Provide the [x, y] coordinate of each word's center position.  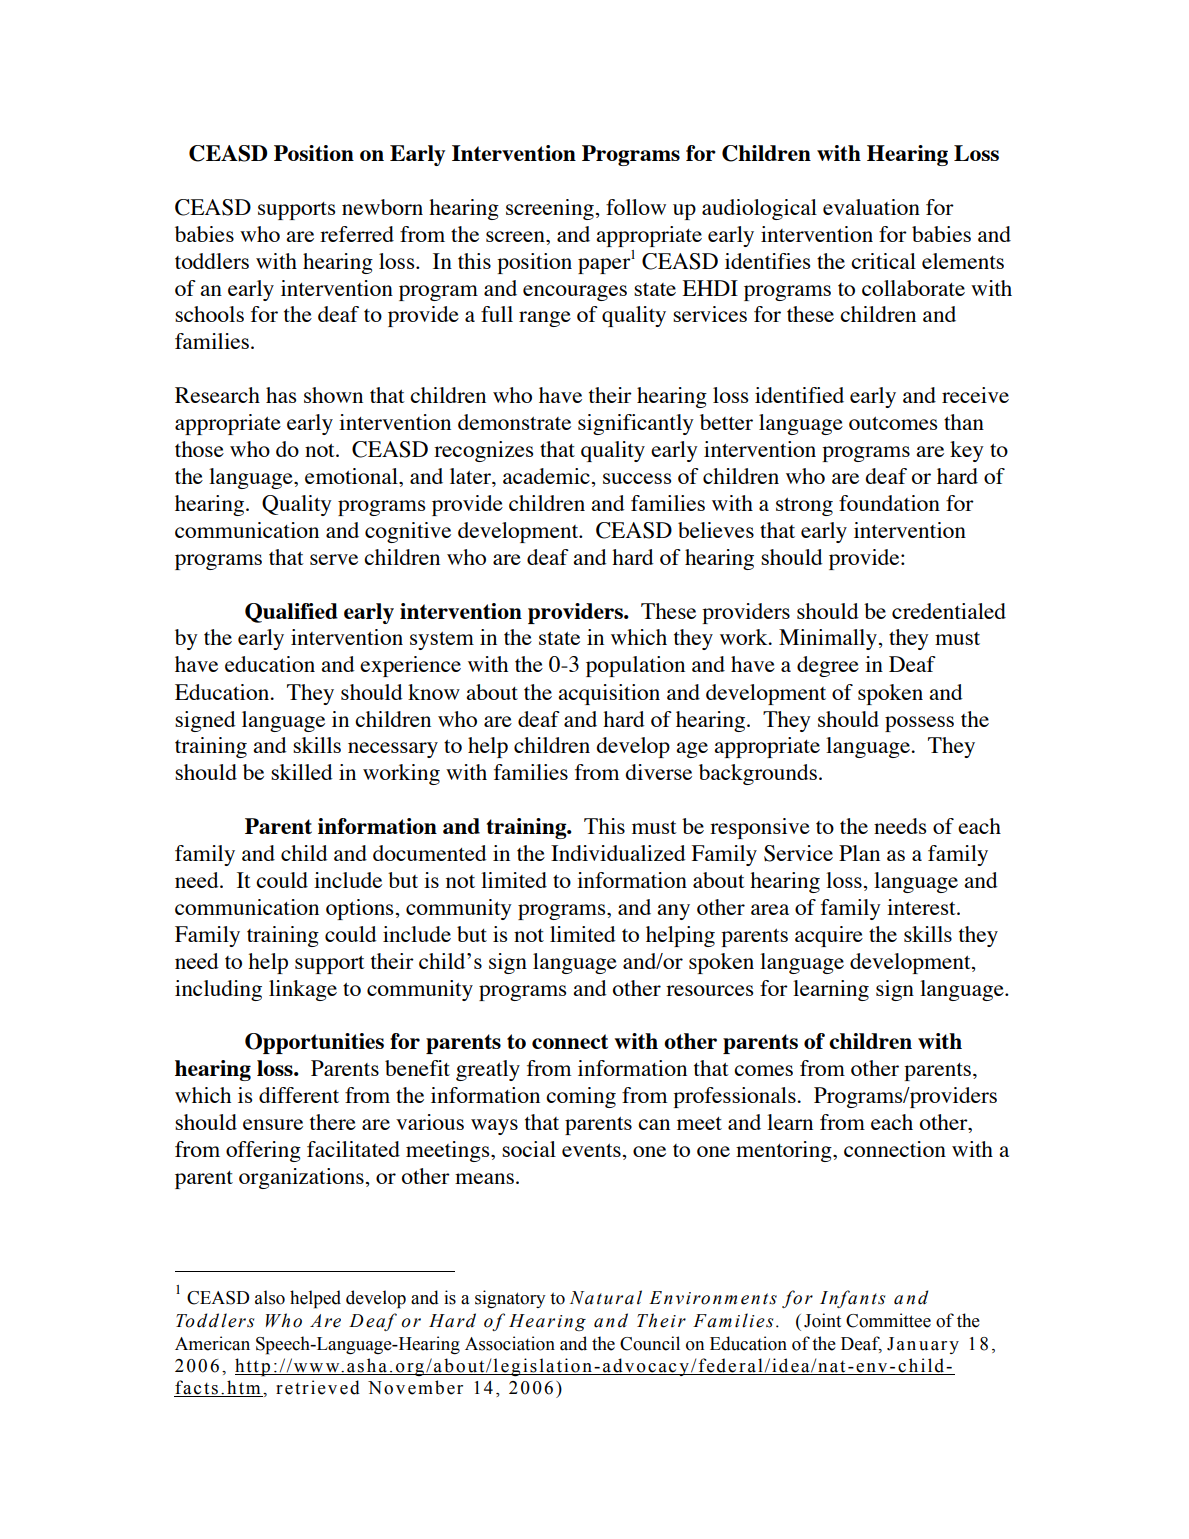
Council [650, 1343]
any [673, 912]
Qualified [291, 613]
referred [357, 234]
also [270, 1297]
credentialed [949, 611]
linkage [303, 990]
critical [883, 261]
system [442, 641]
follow [636, 207]
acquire [829, 936]
